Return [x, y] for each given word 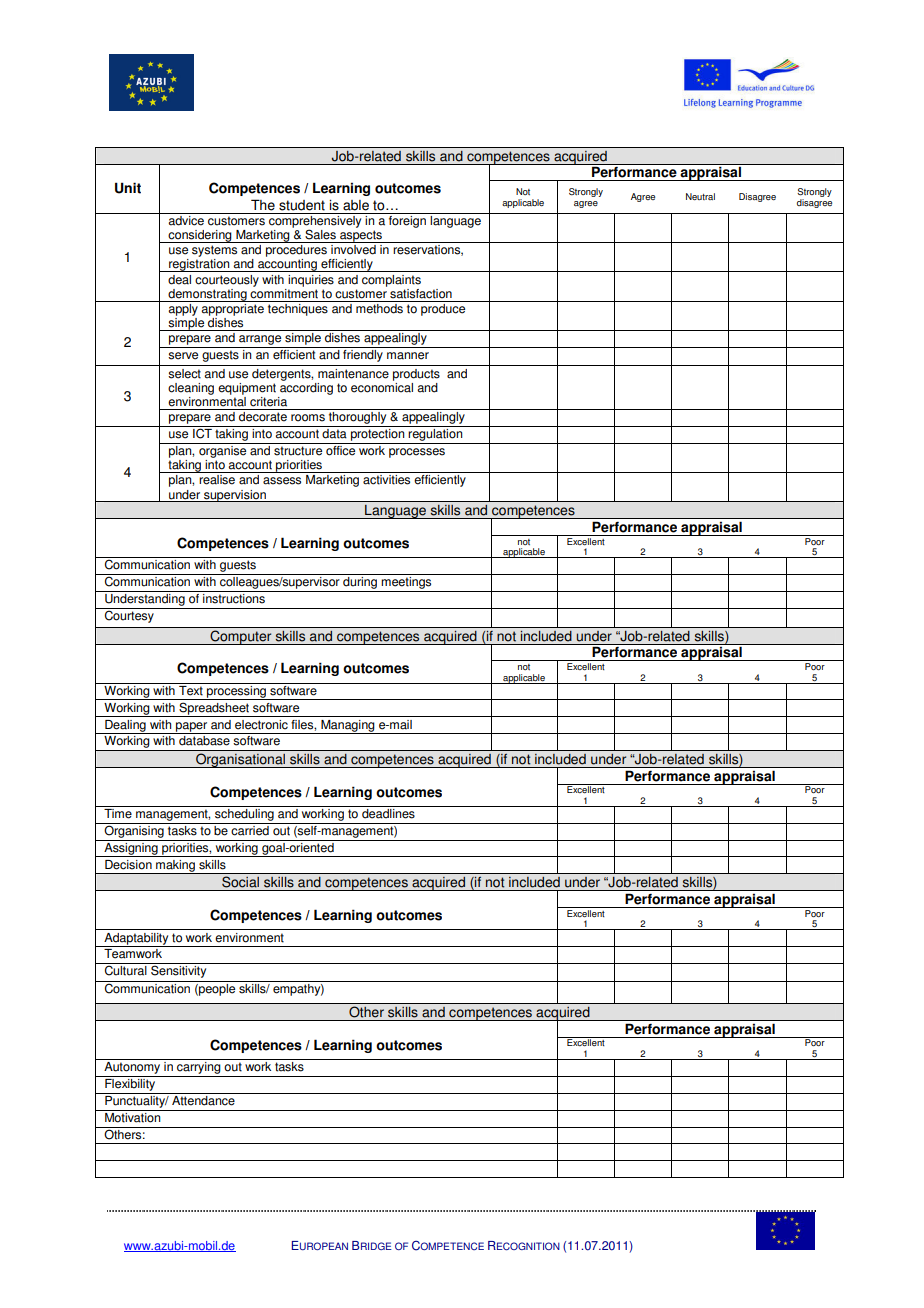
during [360, 584]
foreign [407, 220]
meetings [406, 584]
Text [191, 689]
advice [186, 219]
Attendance [203, 1099]
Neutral [700, 196]
